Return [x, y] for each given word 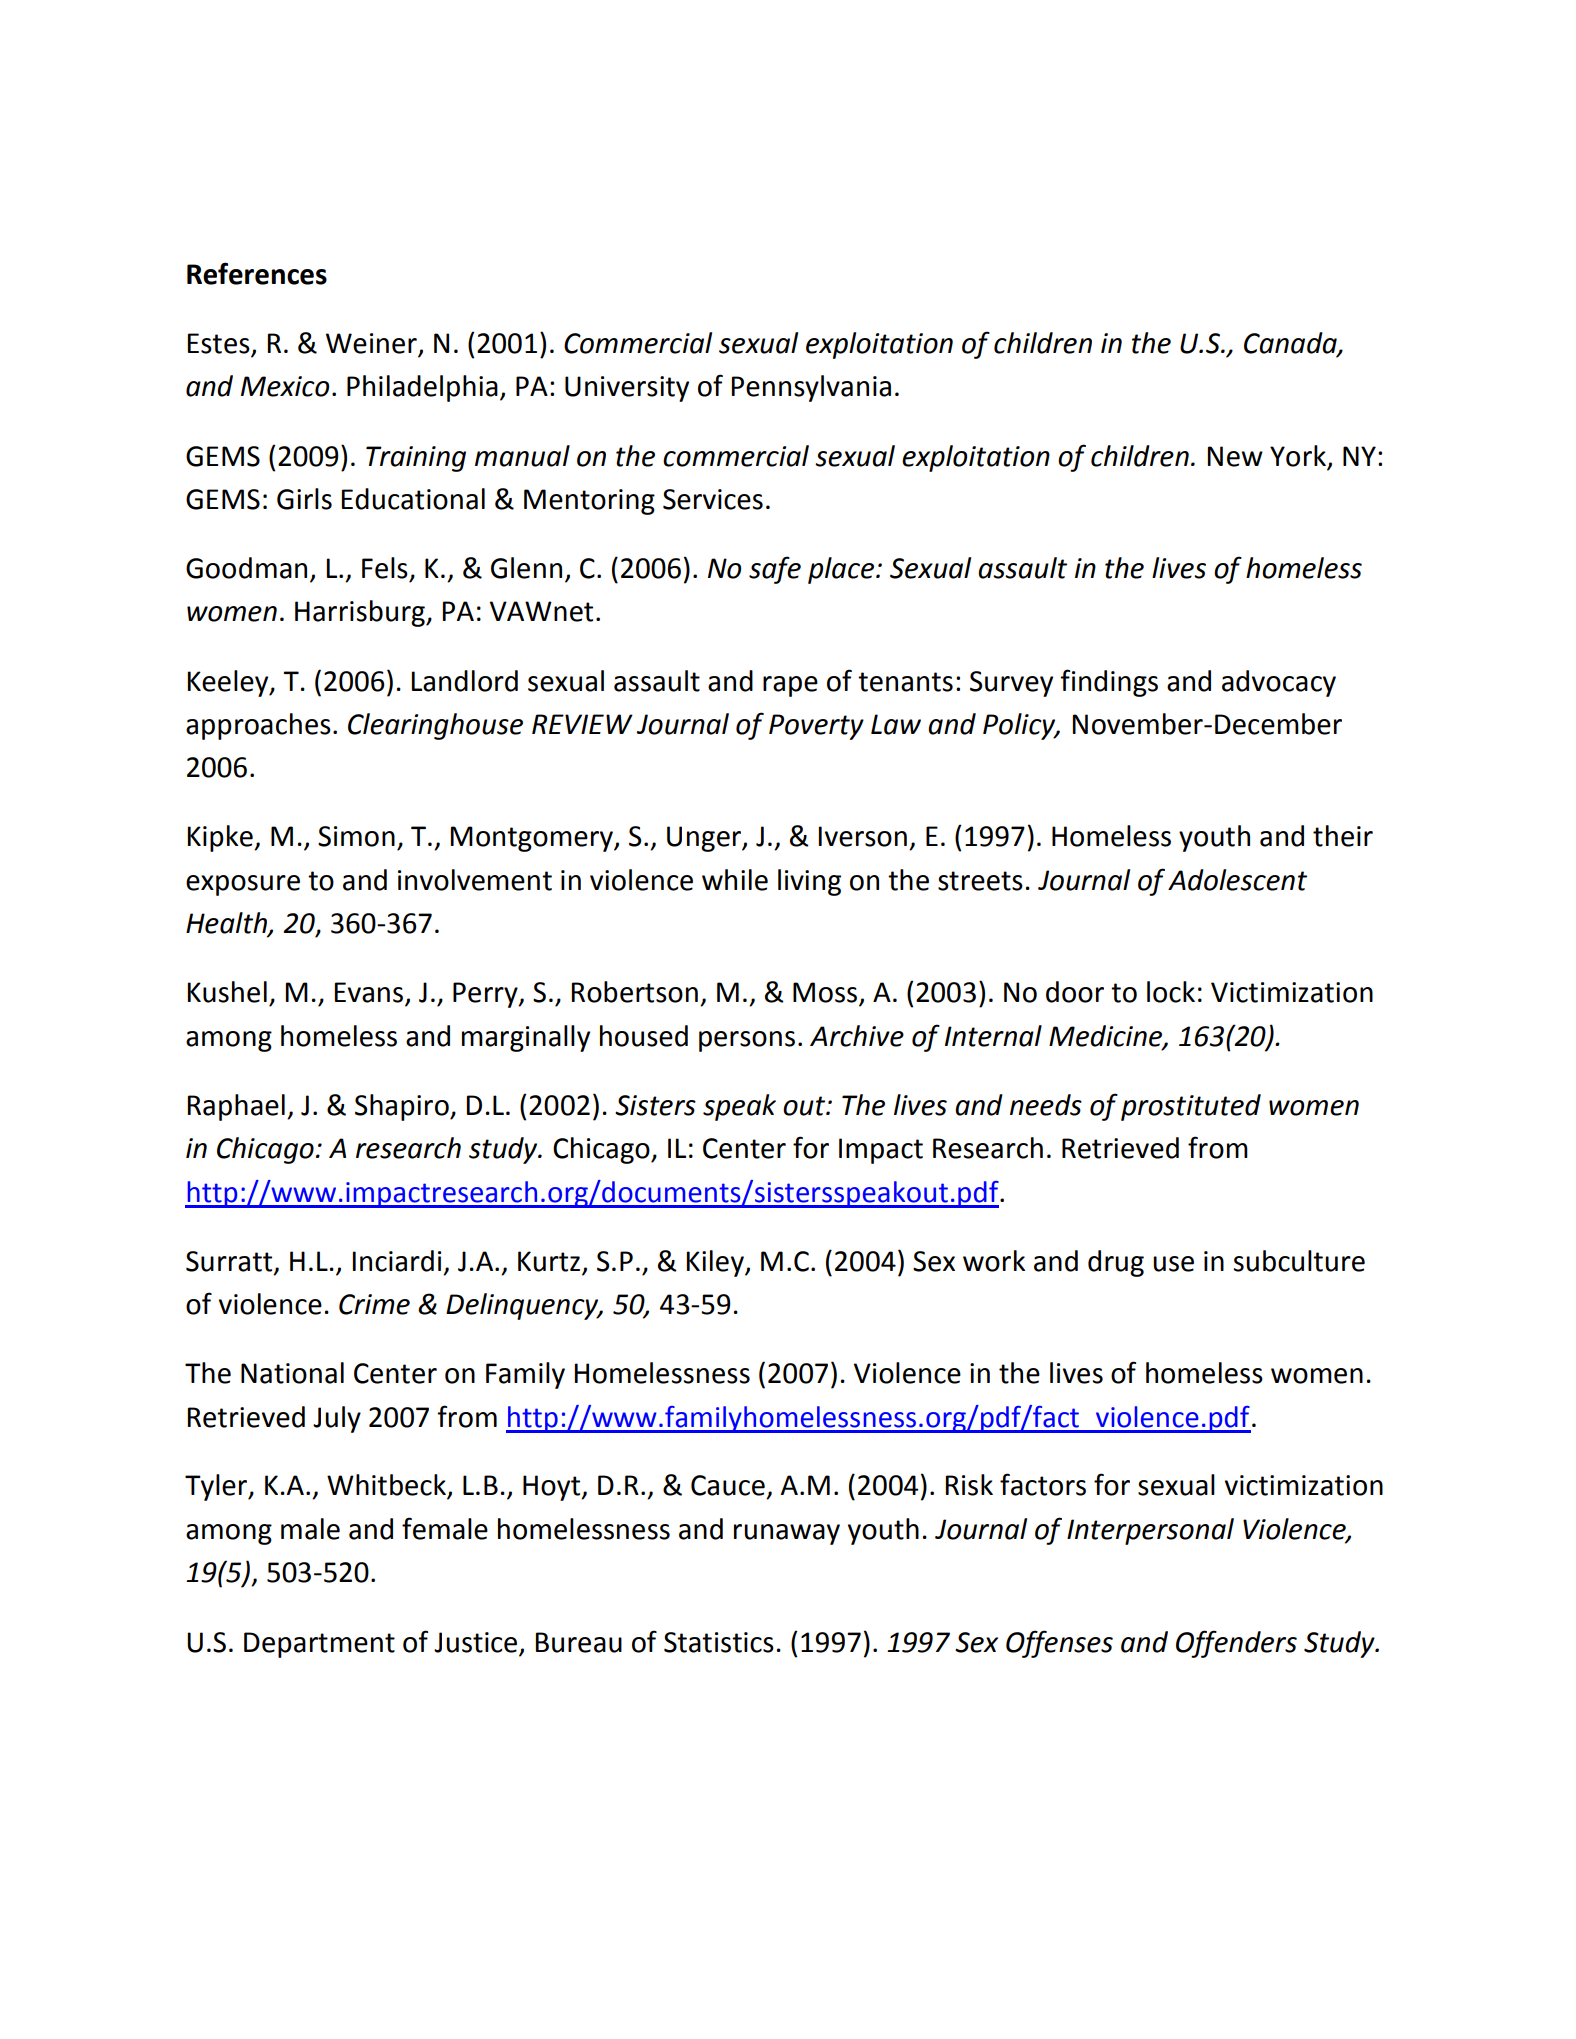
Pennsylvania [811, 388]
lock [1171, 992]
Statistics [719, 1642]
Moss [826, 993]
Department [319, 1645]
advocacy [1279, 683]
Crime [374, 1304]
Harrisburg [361, 613]
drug [1116, 1263]
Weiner [372, 344]
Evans [370, 993]
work [994, 1261]
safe [775, 570]
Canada [1291, 344]
